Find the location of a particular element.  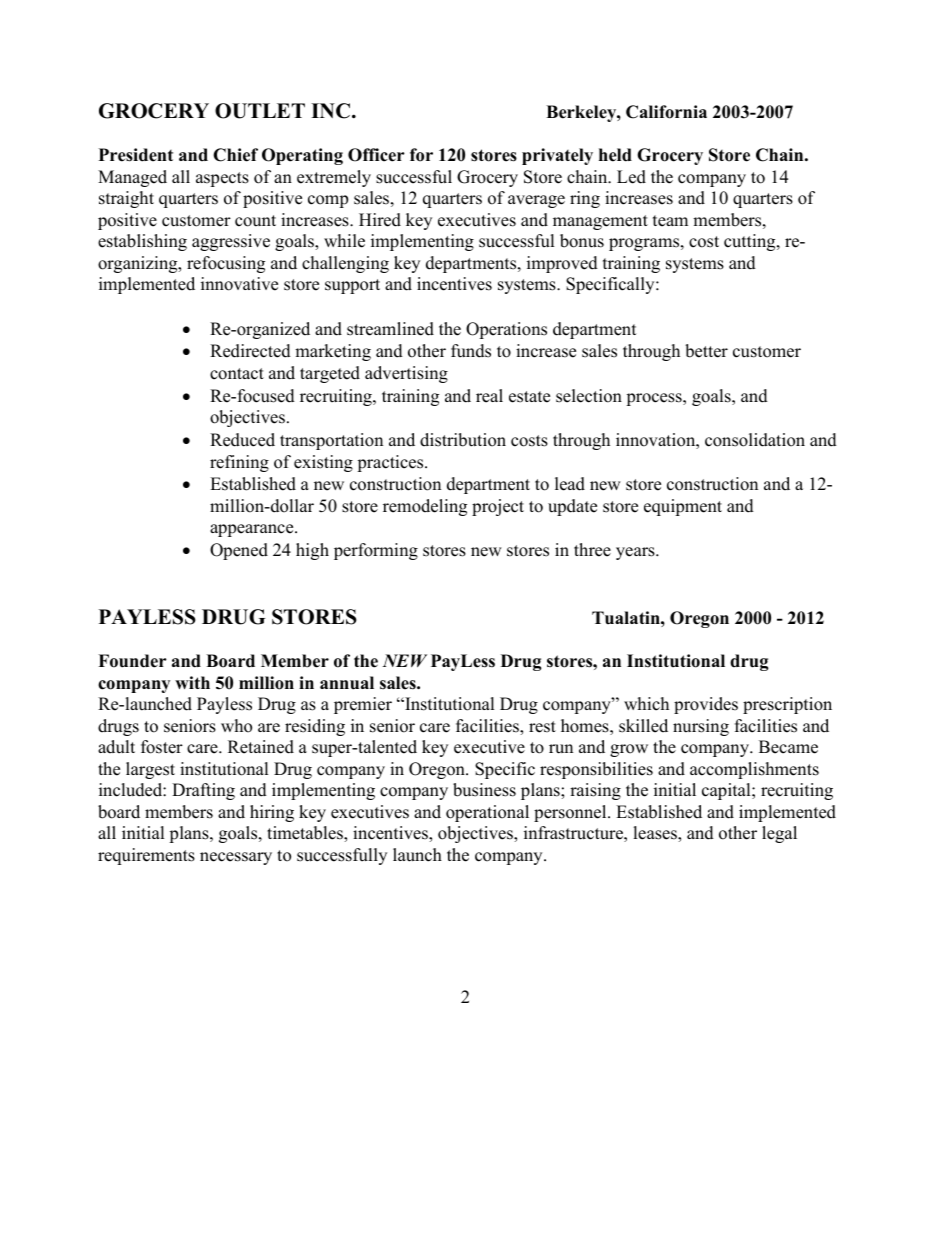

Chief is located at coordinates (235, 155).
